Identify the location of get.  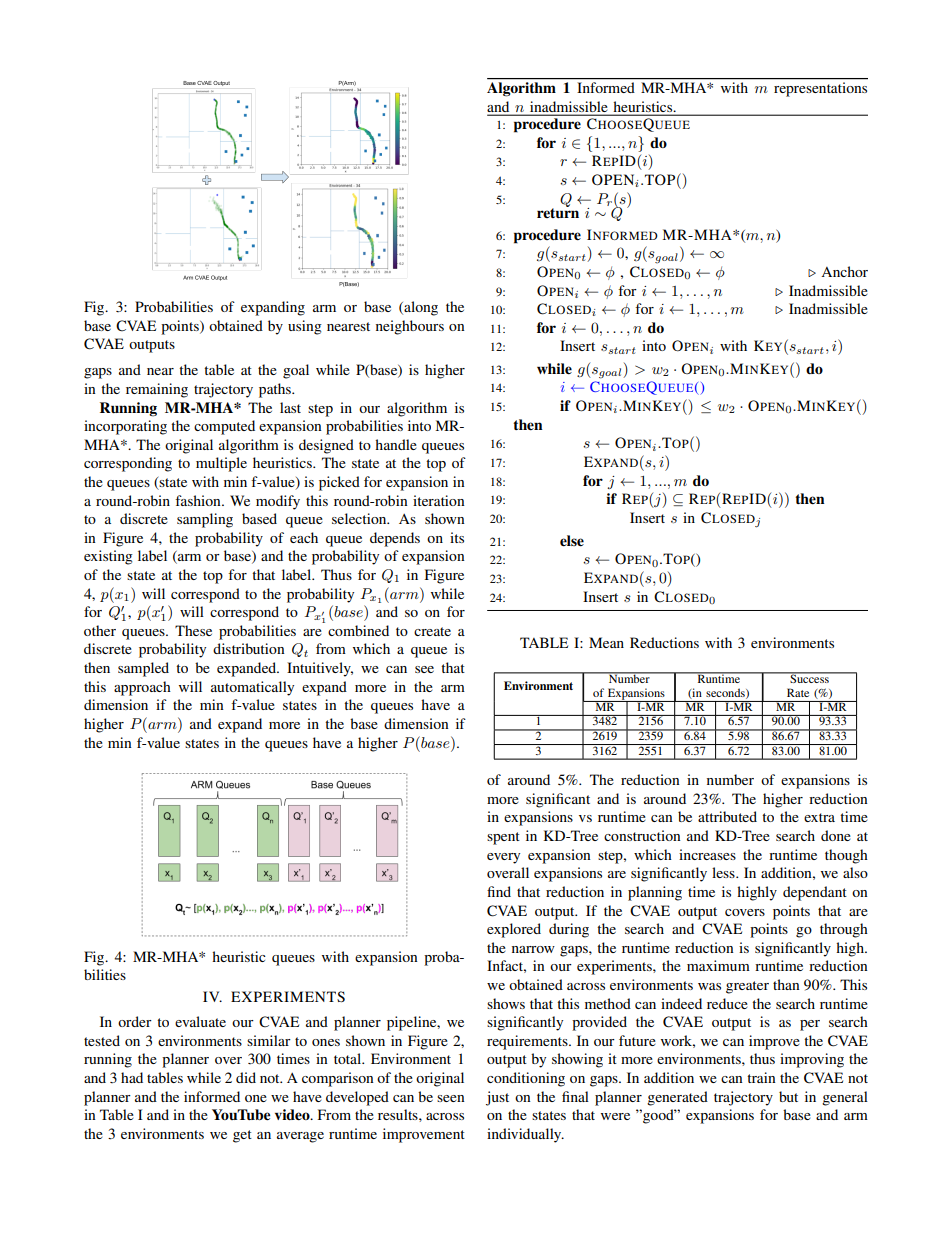
(242, 1136).
